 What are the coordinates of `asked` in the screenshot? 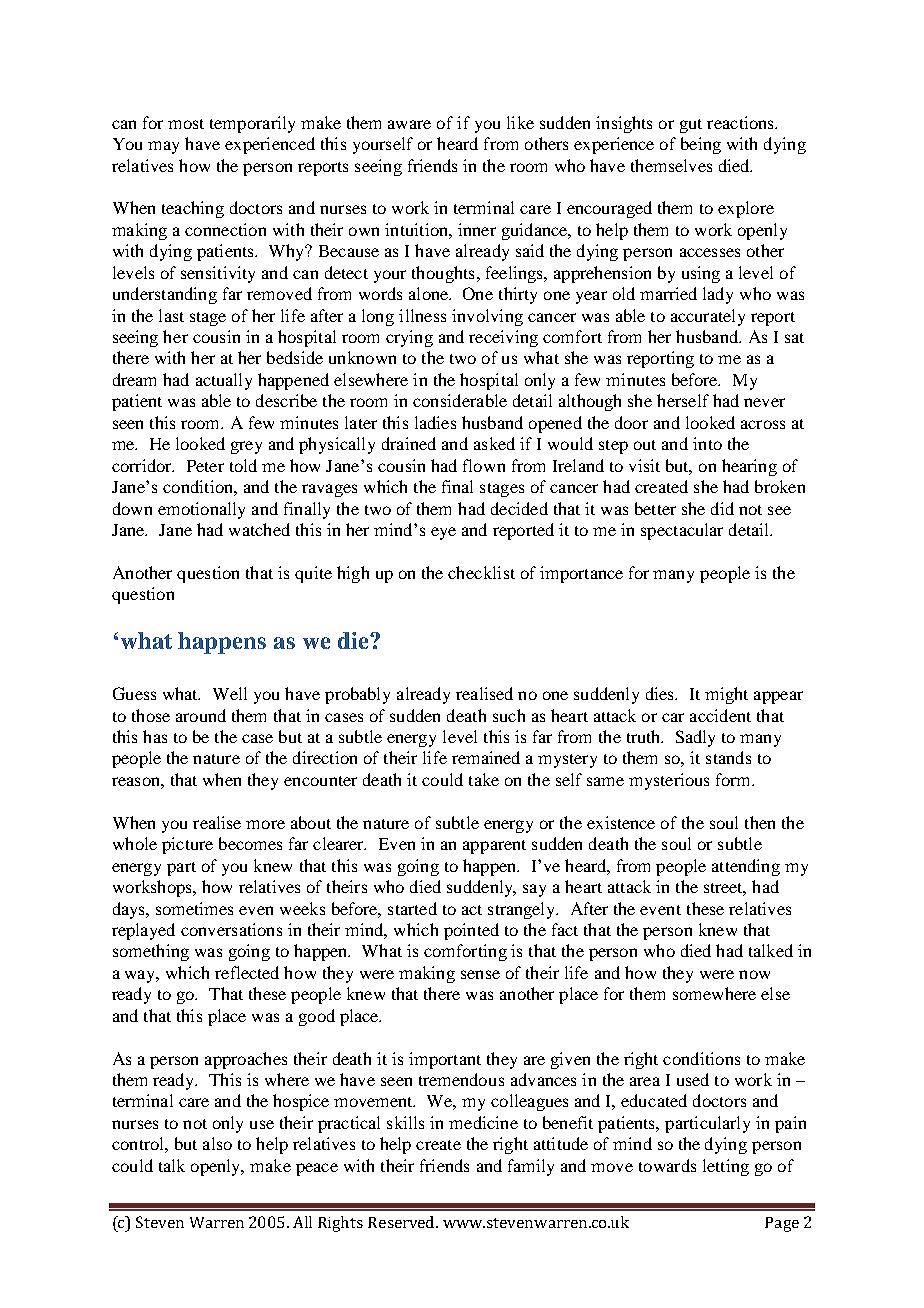 It's located at (494, 443).
